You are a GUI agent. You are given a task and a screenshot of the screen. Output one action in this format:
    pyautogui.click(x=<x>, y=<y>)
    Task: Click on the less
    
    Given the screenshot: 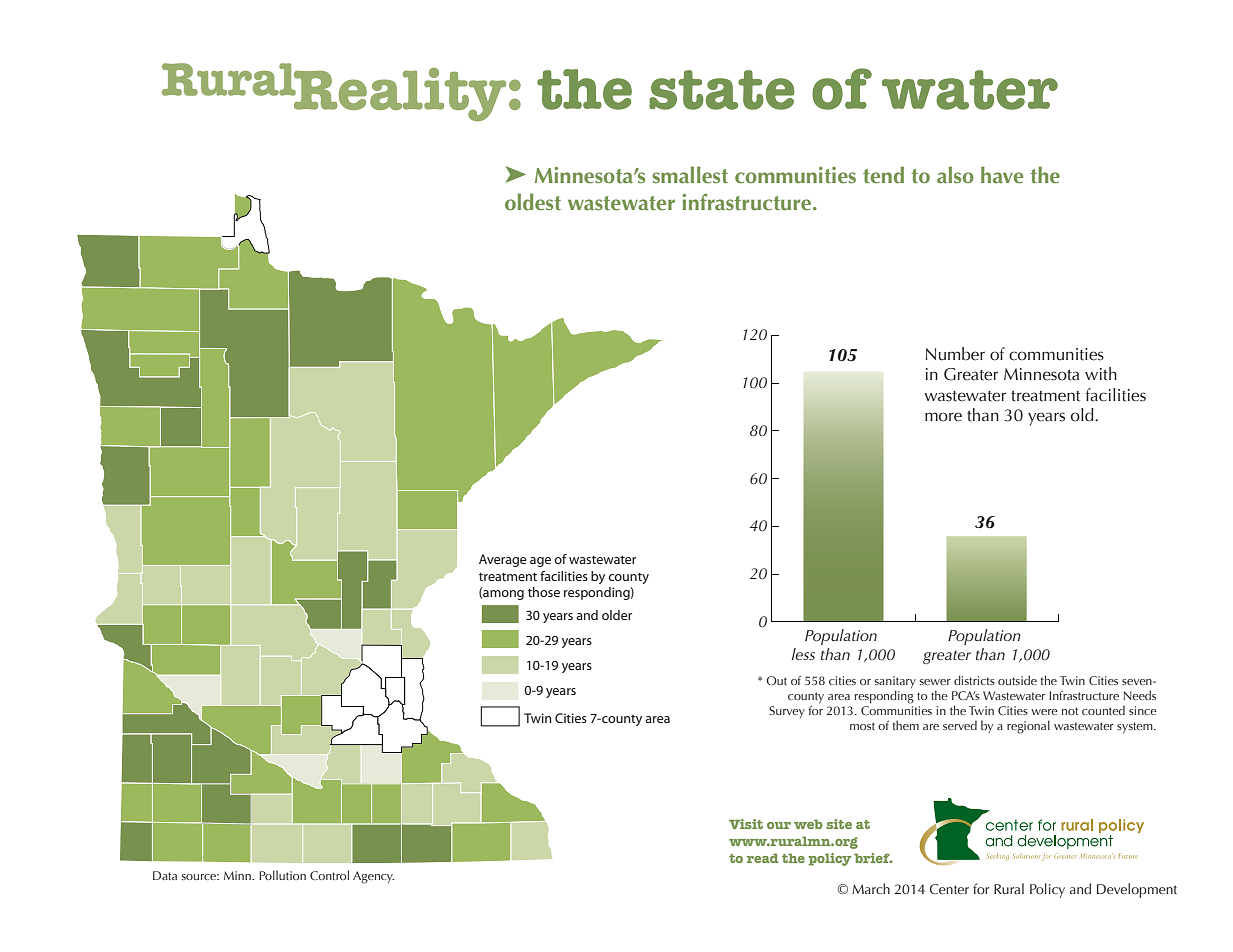 What is the action you would take?
    pyautogui.click(x=803, y=654)
